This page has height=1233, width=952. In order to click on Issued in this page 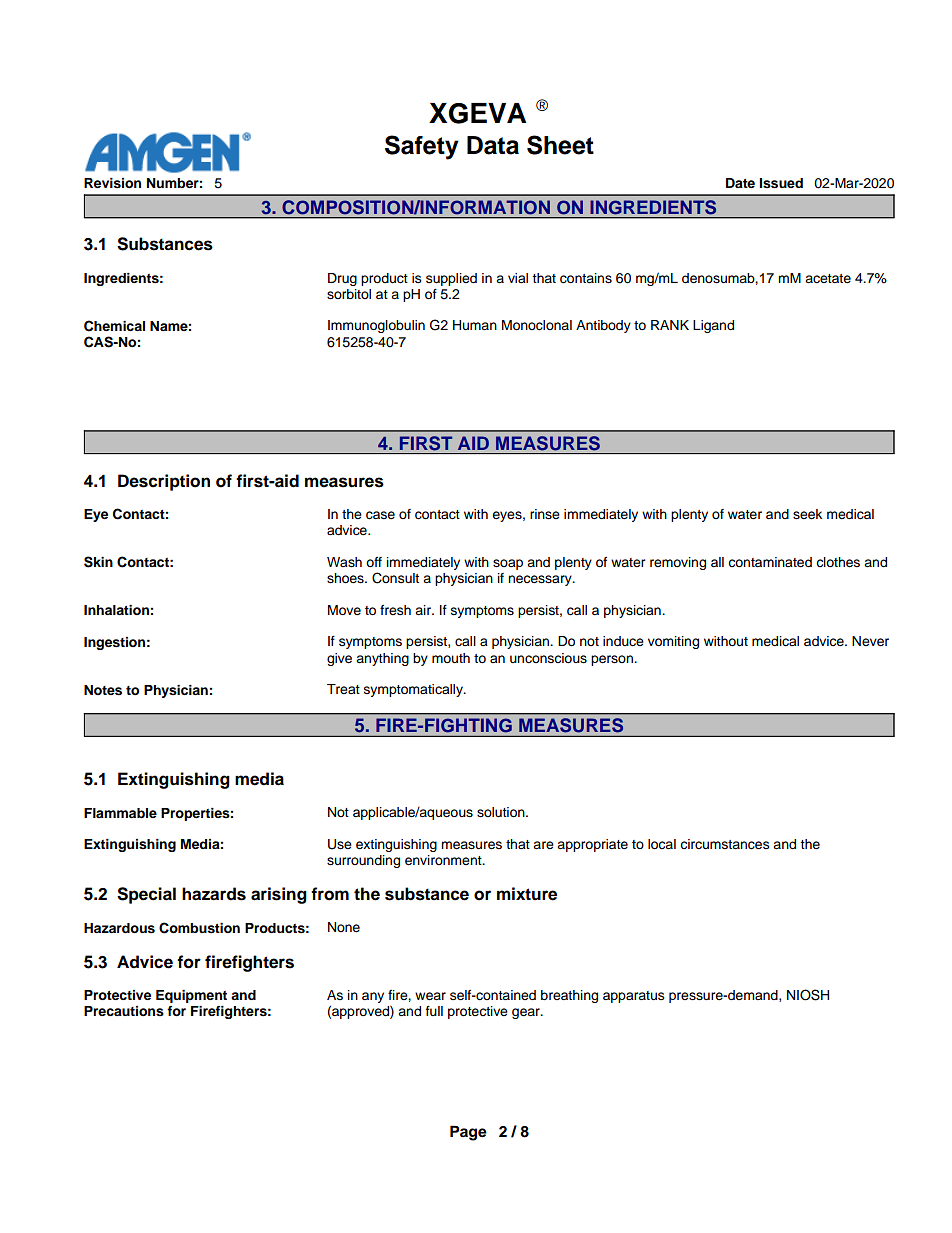, I will do `click(781, 183)`.
